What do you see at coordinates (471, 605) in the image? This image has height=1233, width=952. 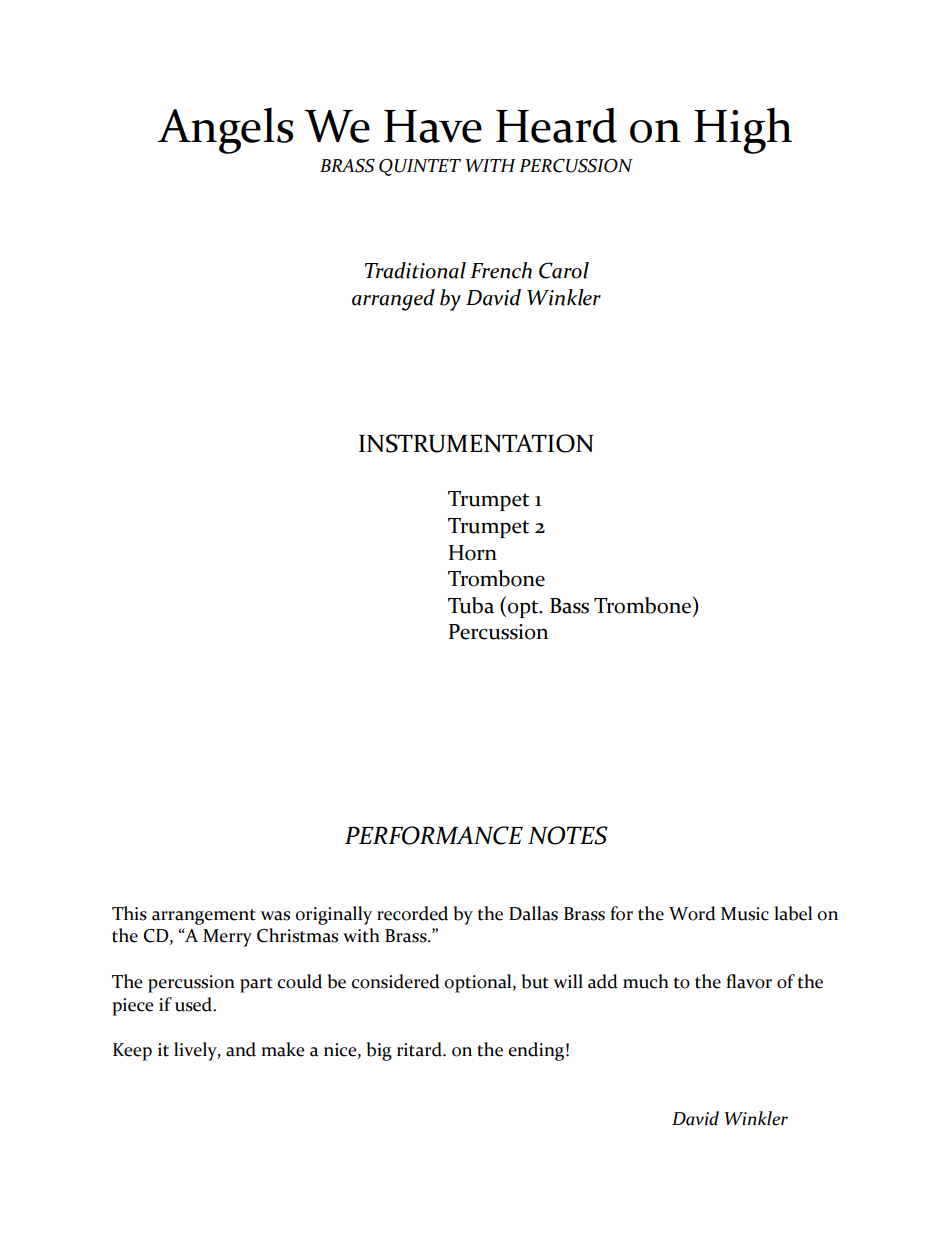 I see `Tuba` at bounding box center [471, 605].
